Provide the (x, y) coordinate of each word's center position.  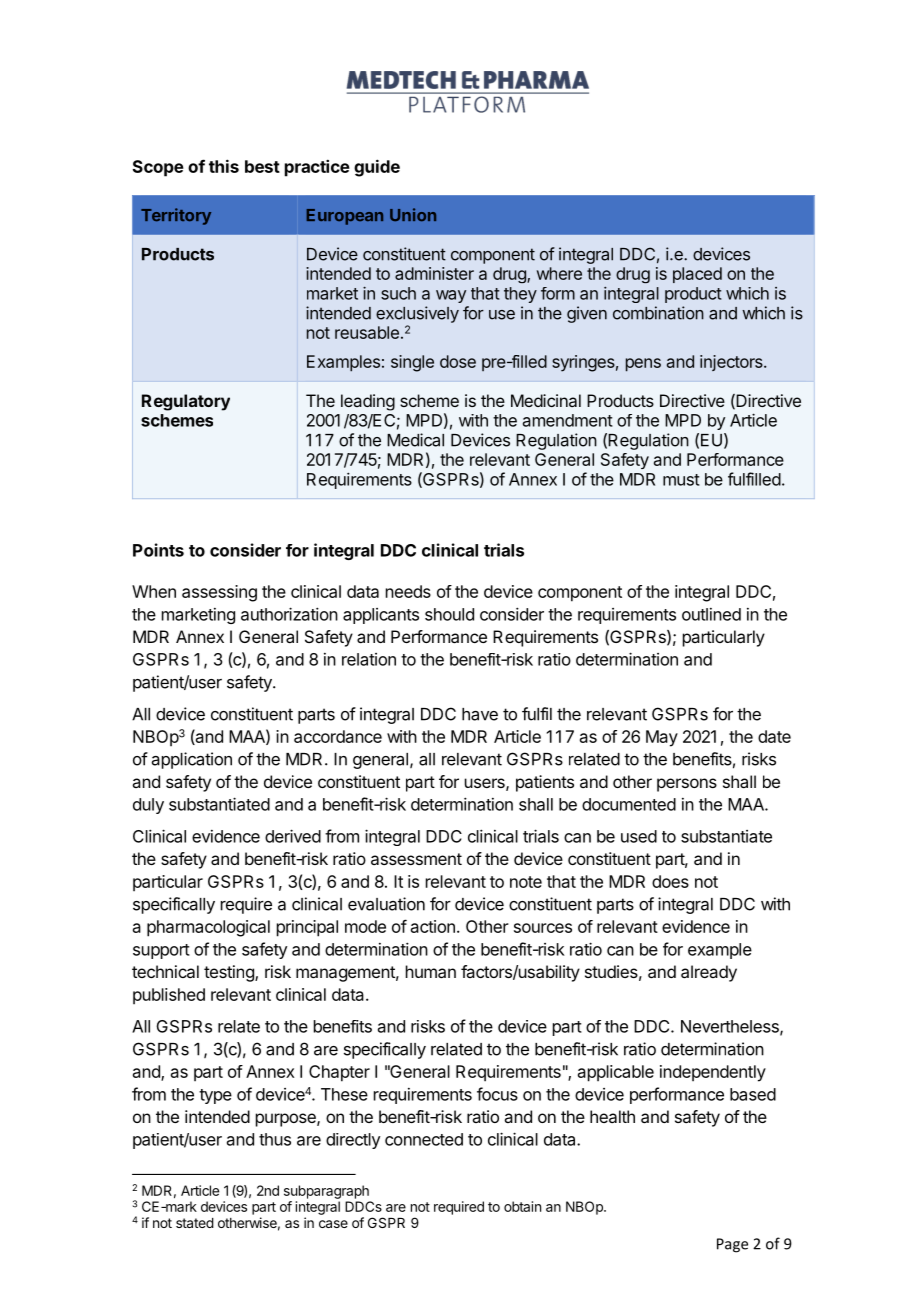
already (709, 973)
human (431, 971)
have (480, 714)
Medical (415, 440)
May (662, 738)
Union (413, 215)
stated (195, 1223)
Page (732, 1245)
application (192, 760)
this (224, 166)
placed (697, 275)
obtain (522, 1206)
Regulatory (186, 402)
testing (230, 973)
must (681, 480)
